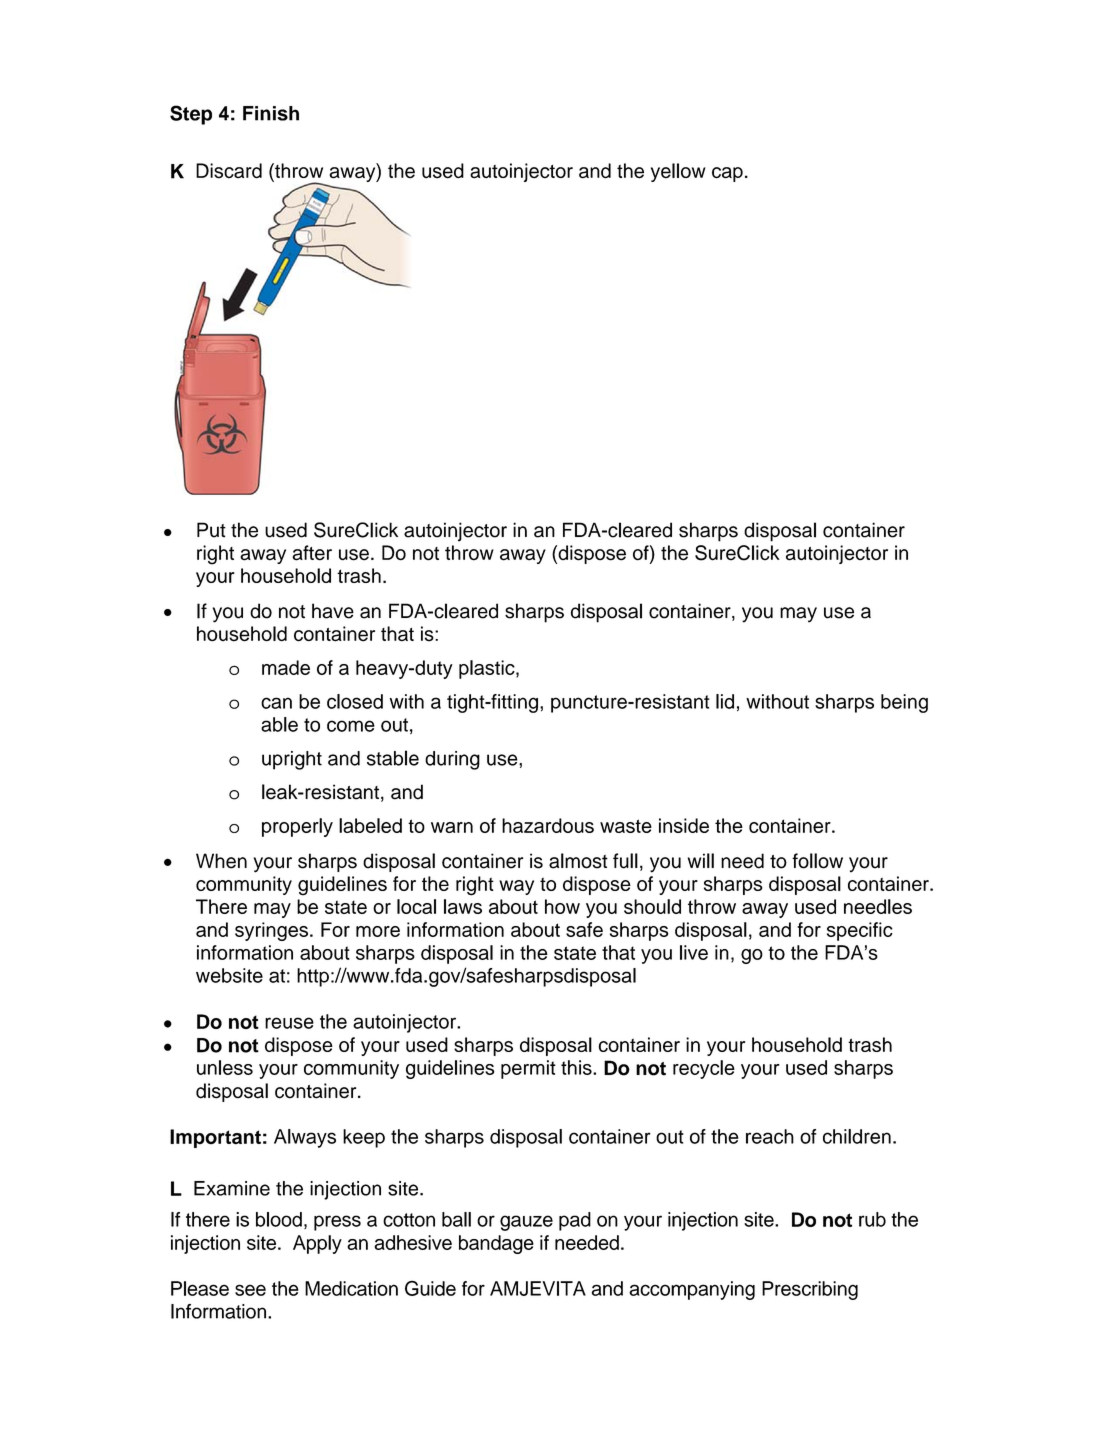 This screenshot has width=1109, height=1435. What do you see at coordinates (810, 1290) in the screenshot?
I see `Prescribing` at bounding box center [810, 1290].
